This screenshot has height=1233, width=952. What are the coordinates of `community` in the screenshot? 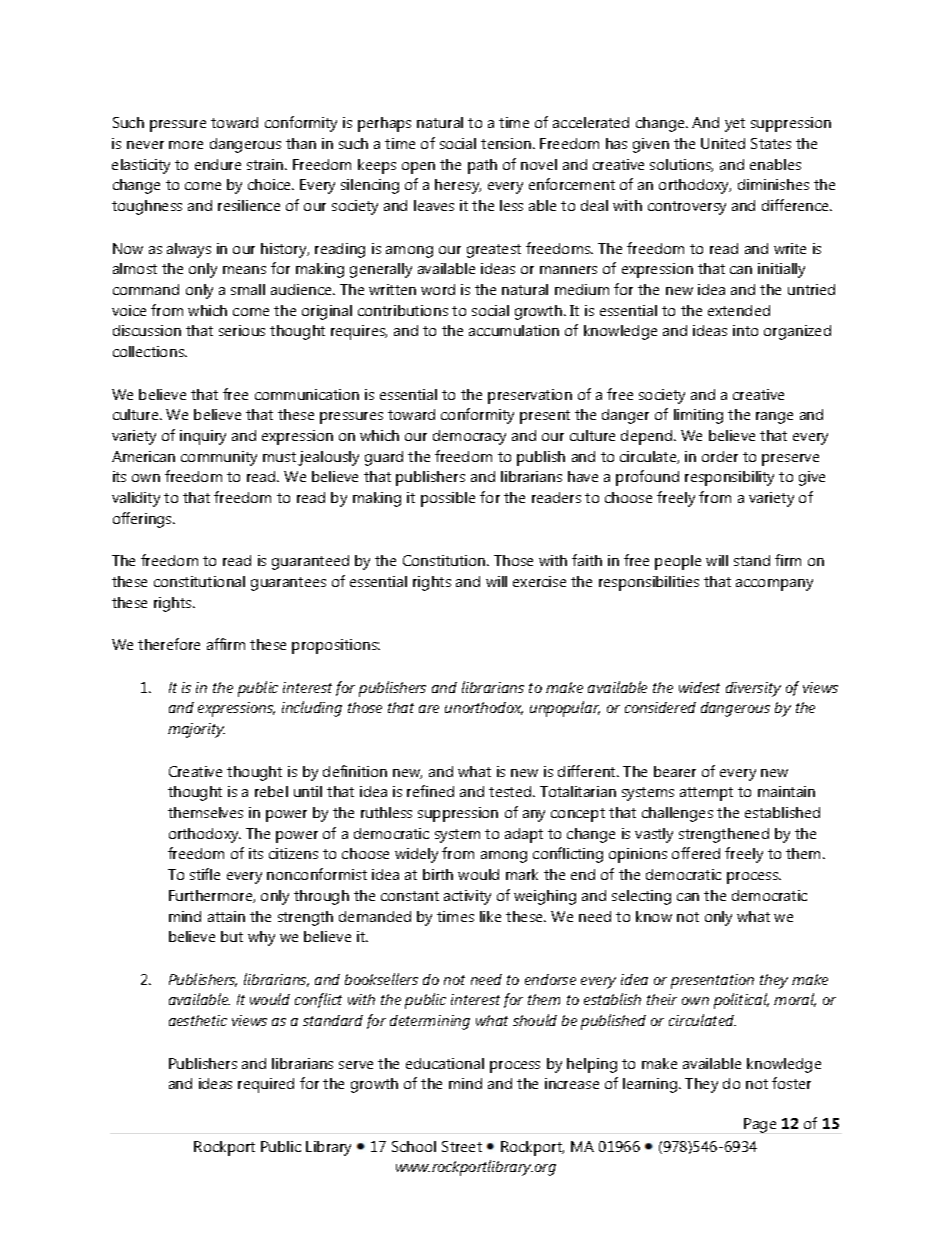 It's located at (219, 458).
